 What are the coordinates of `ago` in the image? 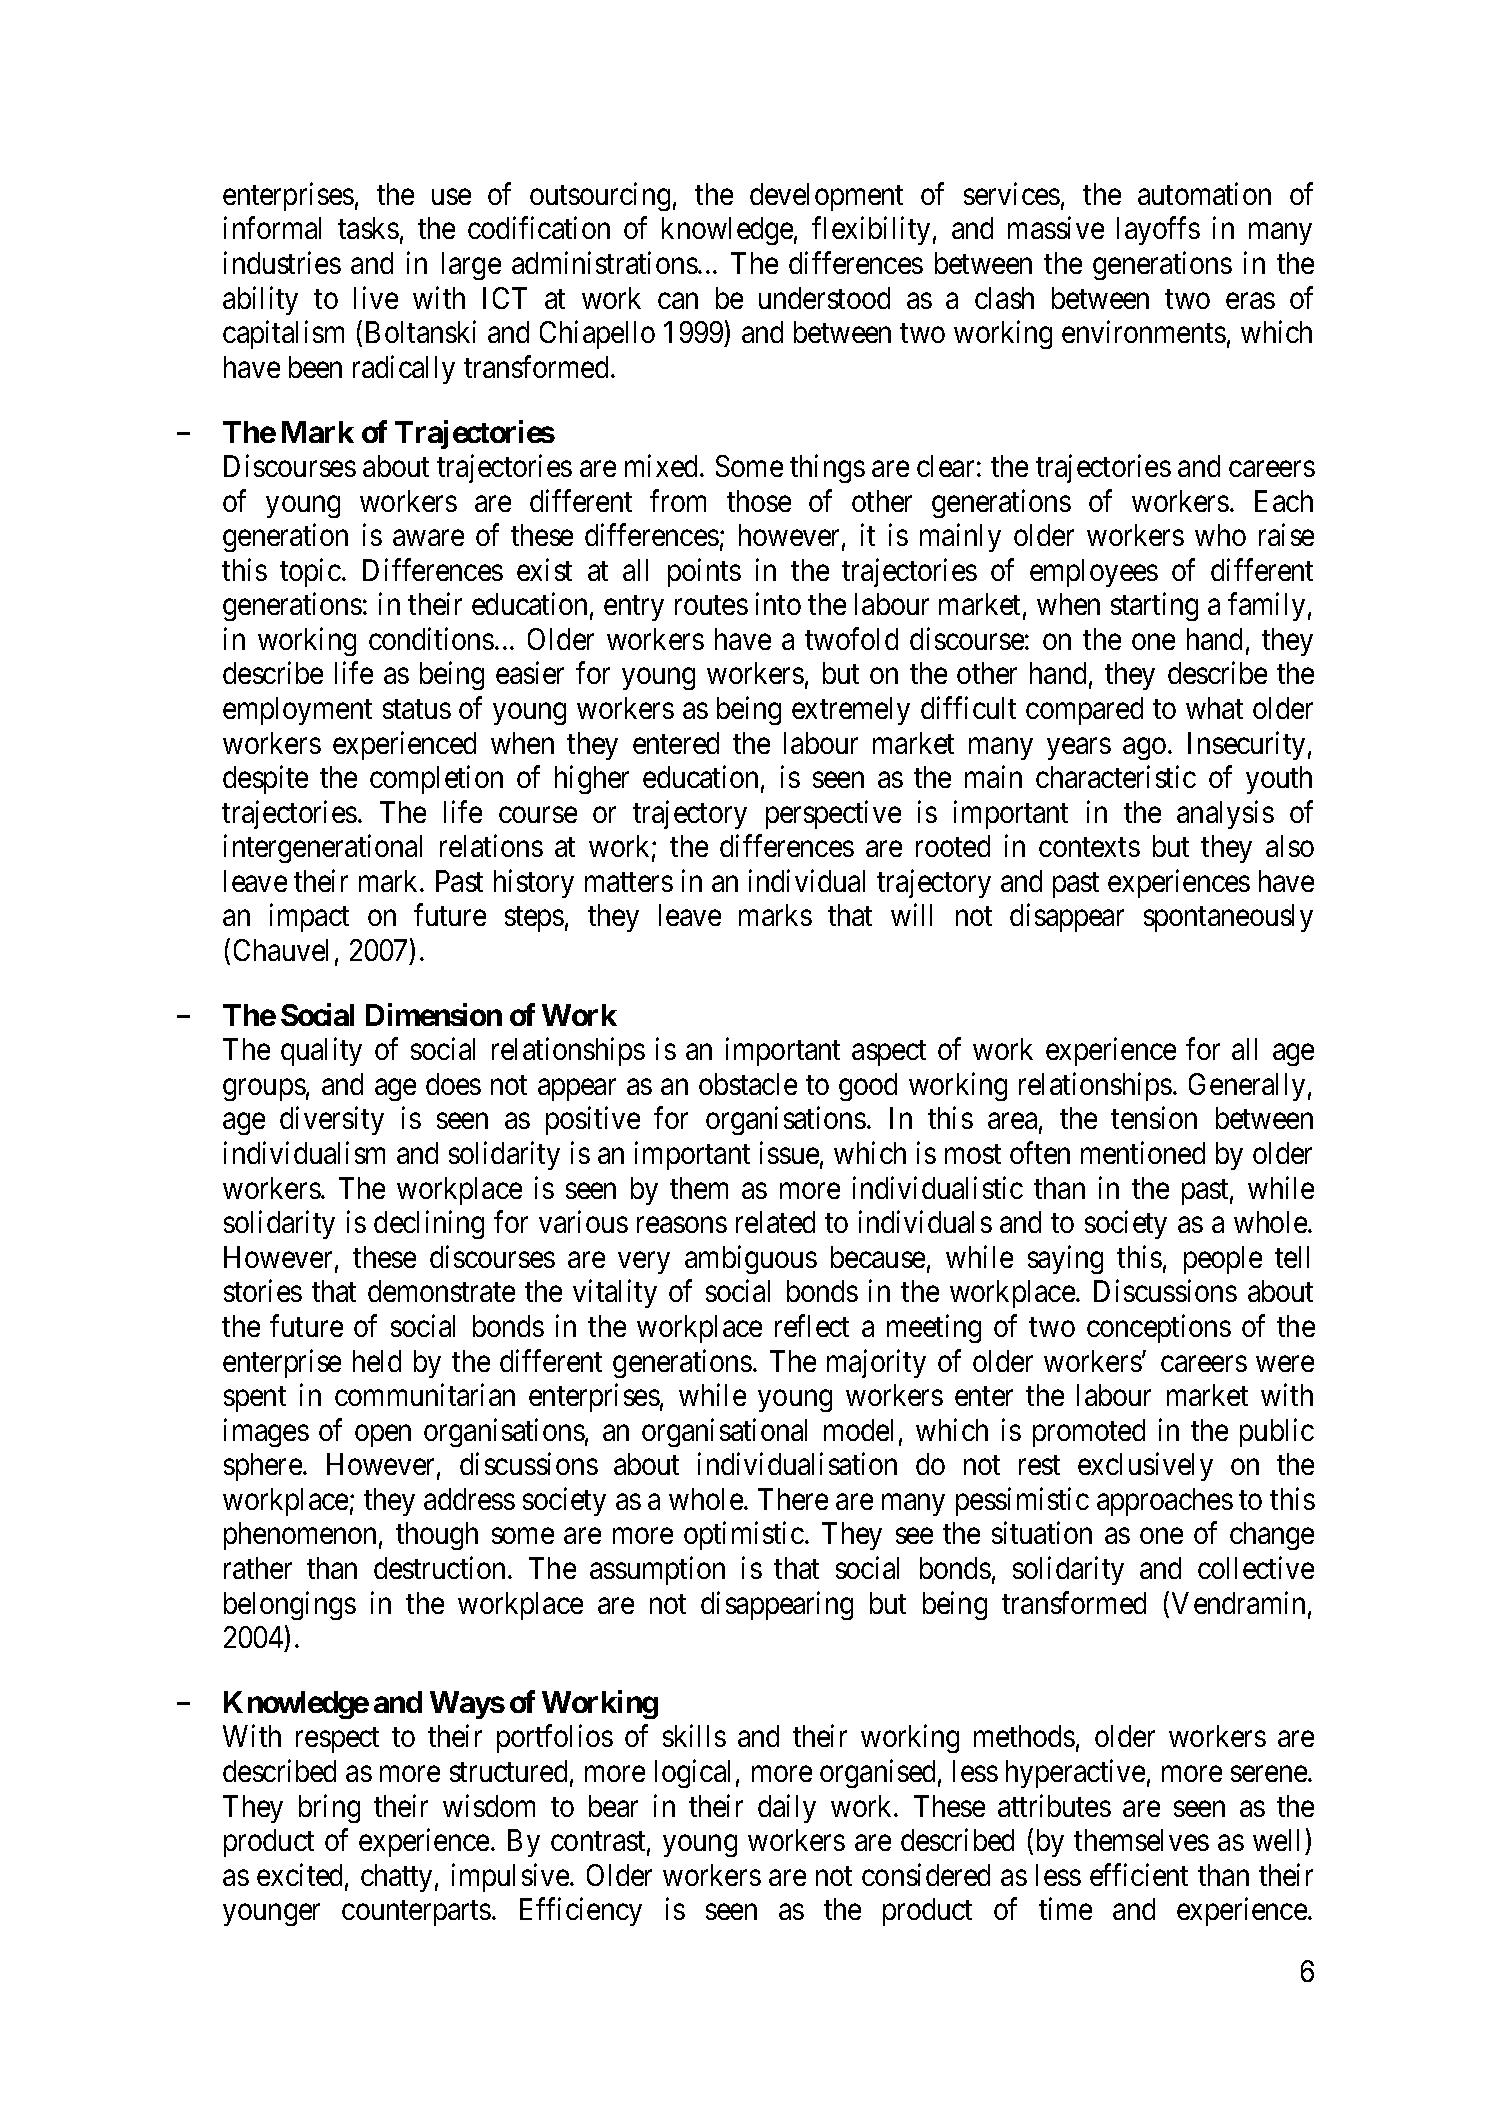 It's located at (1144, 749).
